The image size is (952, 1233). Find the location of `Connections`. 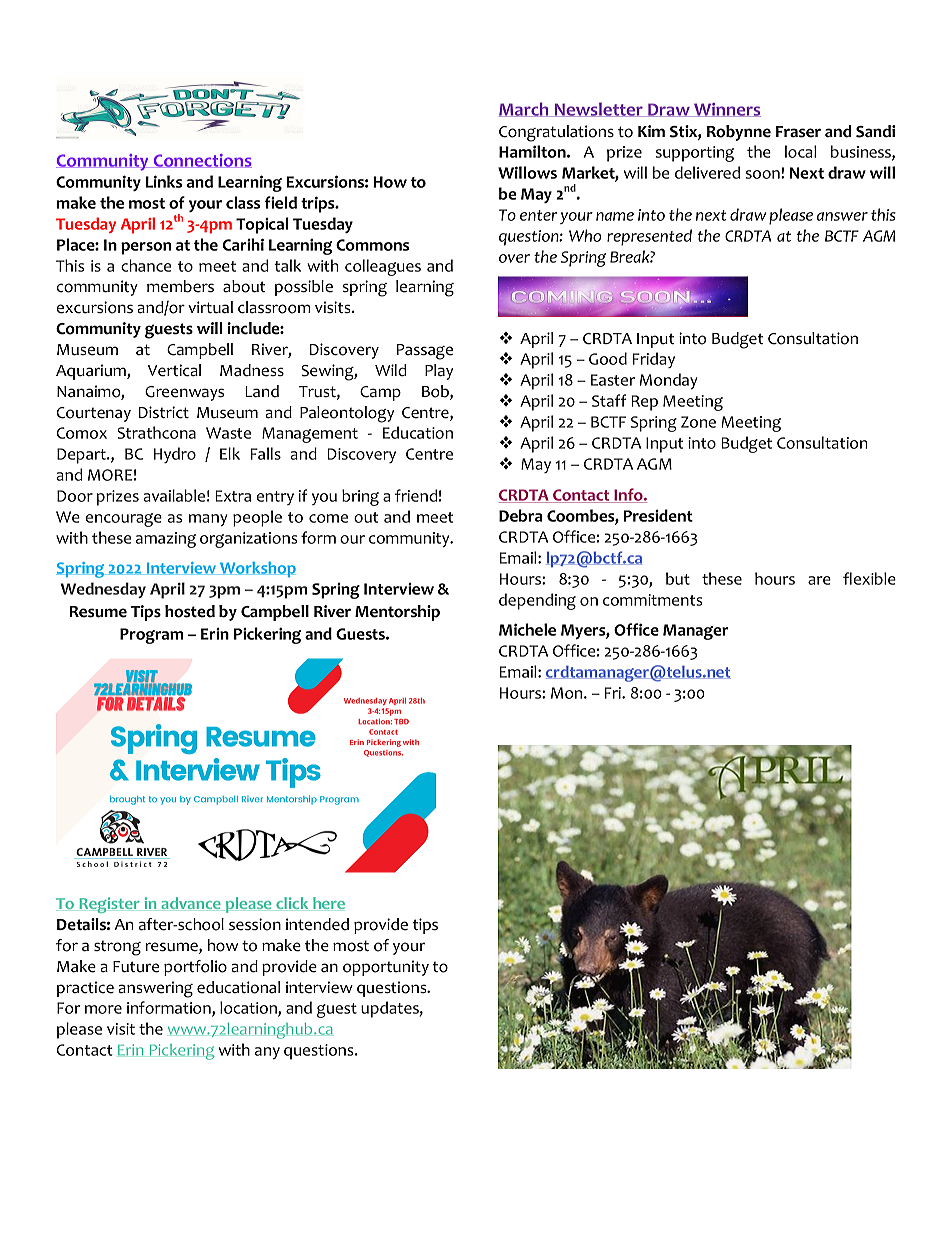

Connections is located at coordinates (201, 161).
